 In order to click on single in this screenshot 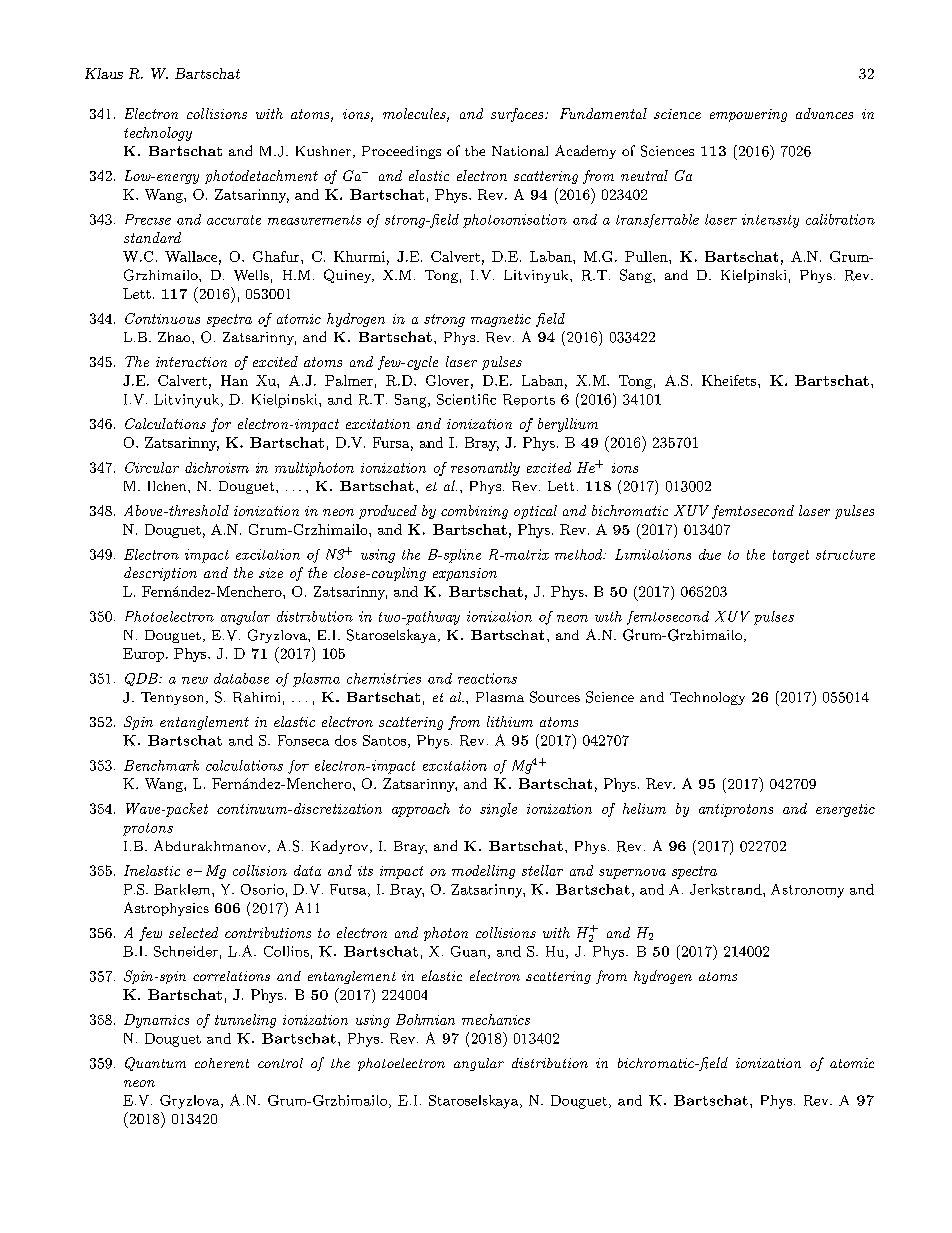, I will do `click(498, 810)`.
